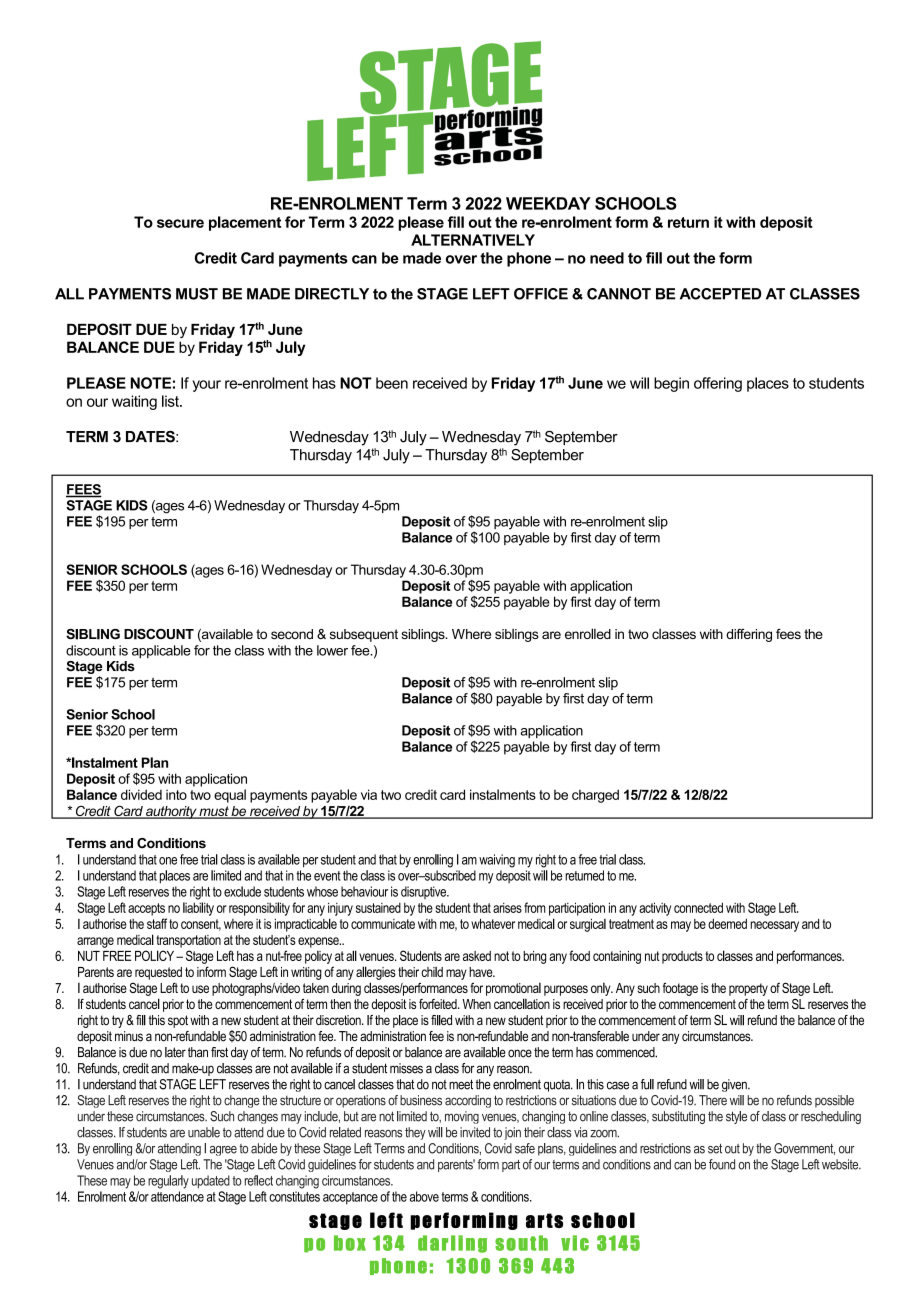  I want to click on differing, so click(749, 635).
